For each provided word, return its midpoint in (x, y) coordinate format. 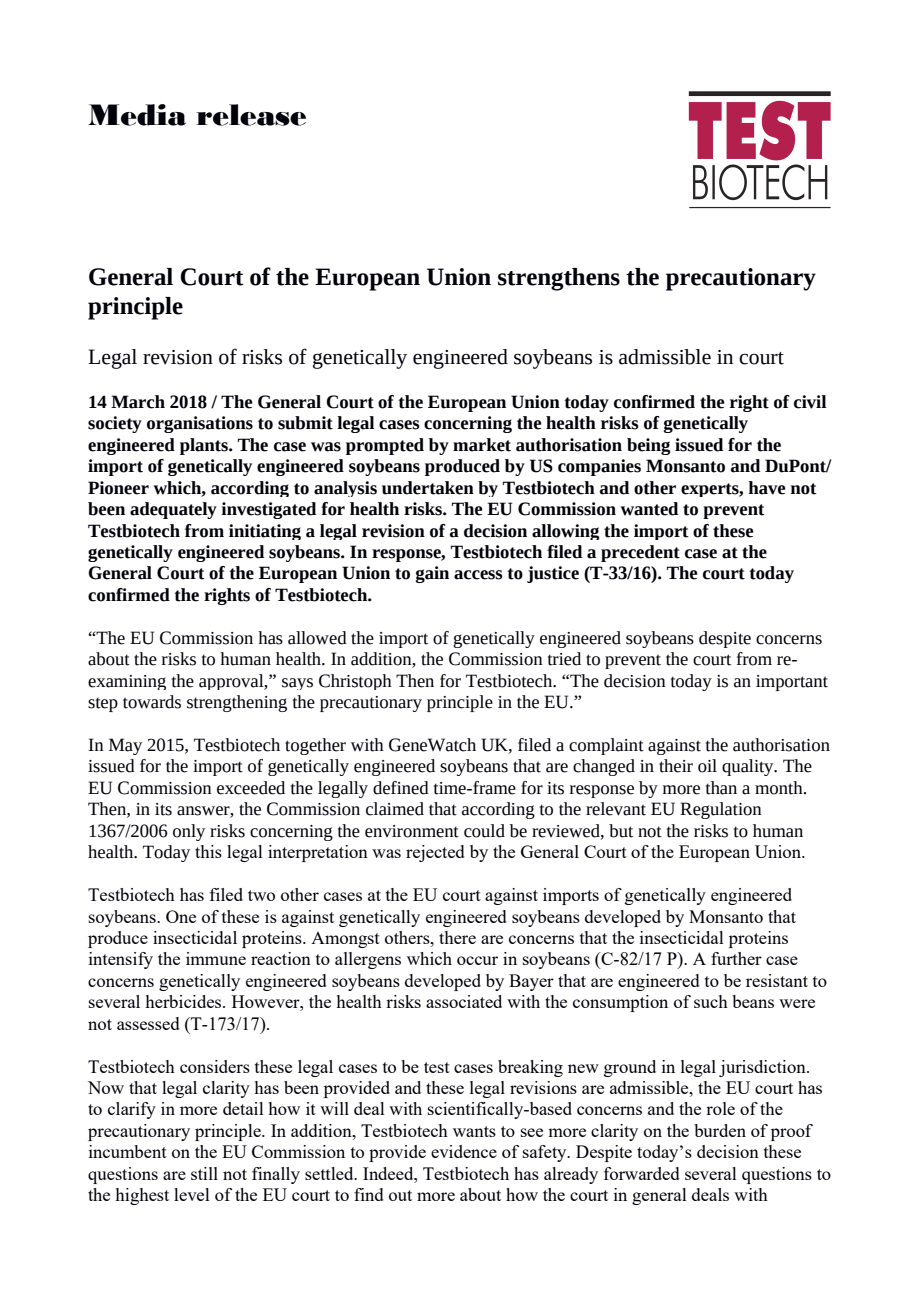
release (251, 115)
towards (152, 702)
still (204, 1173)
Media (137, 115)
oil (707, 766)
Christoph (355, 682)
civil (810, 402)
